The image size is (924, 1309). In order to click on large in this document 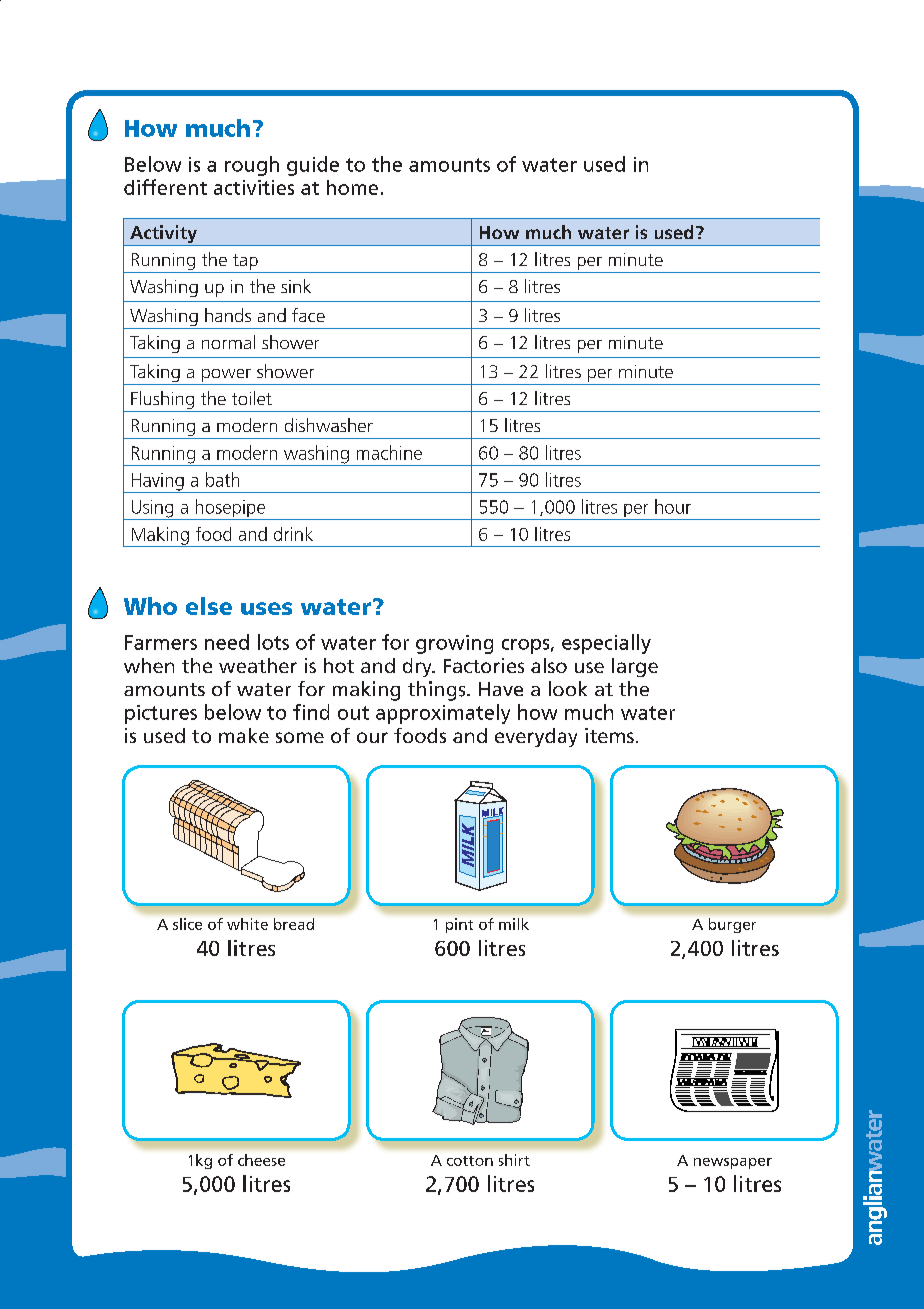, I will do `click(635, 667)`.
